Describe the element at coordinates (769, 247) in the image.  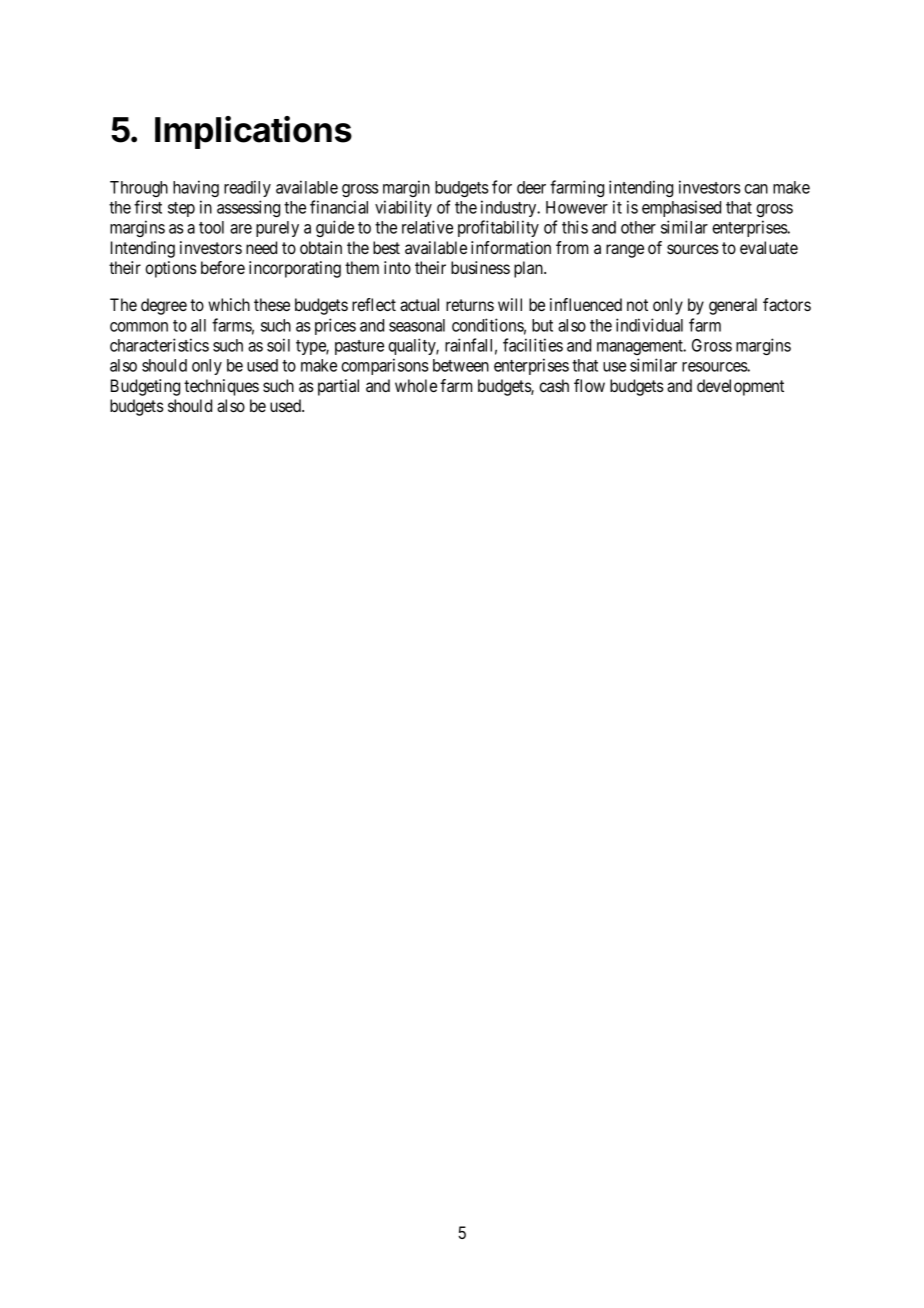
I see `evaluate` at that location.
